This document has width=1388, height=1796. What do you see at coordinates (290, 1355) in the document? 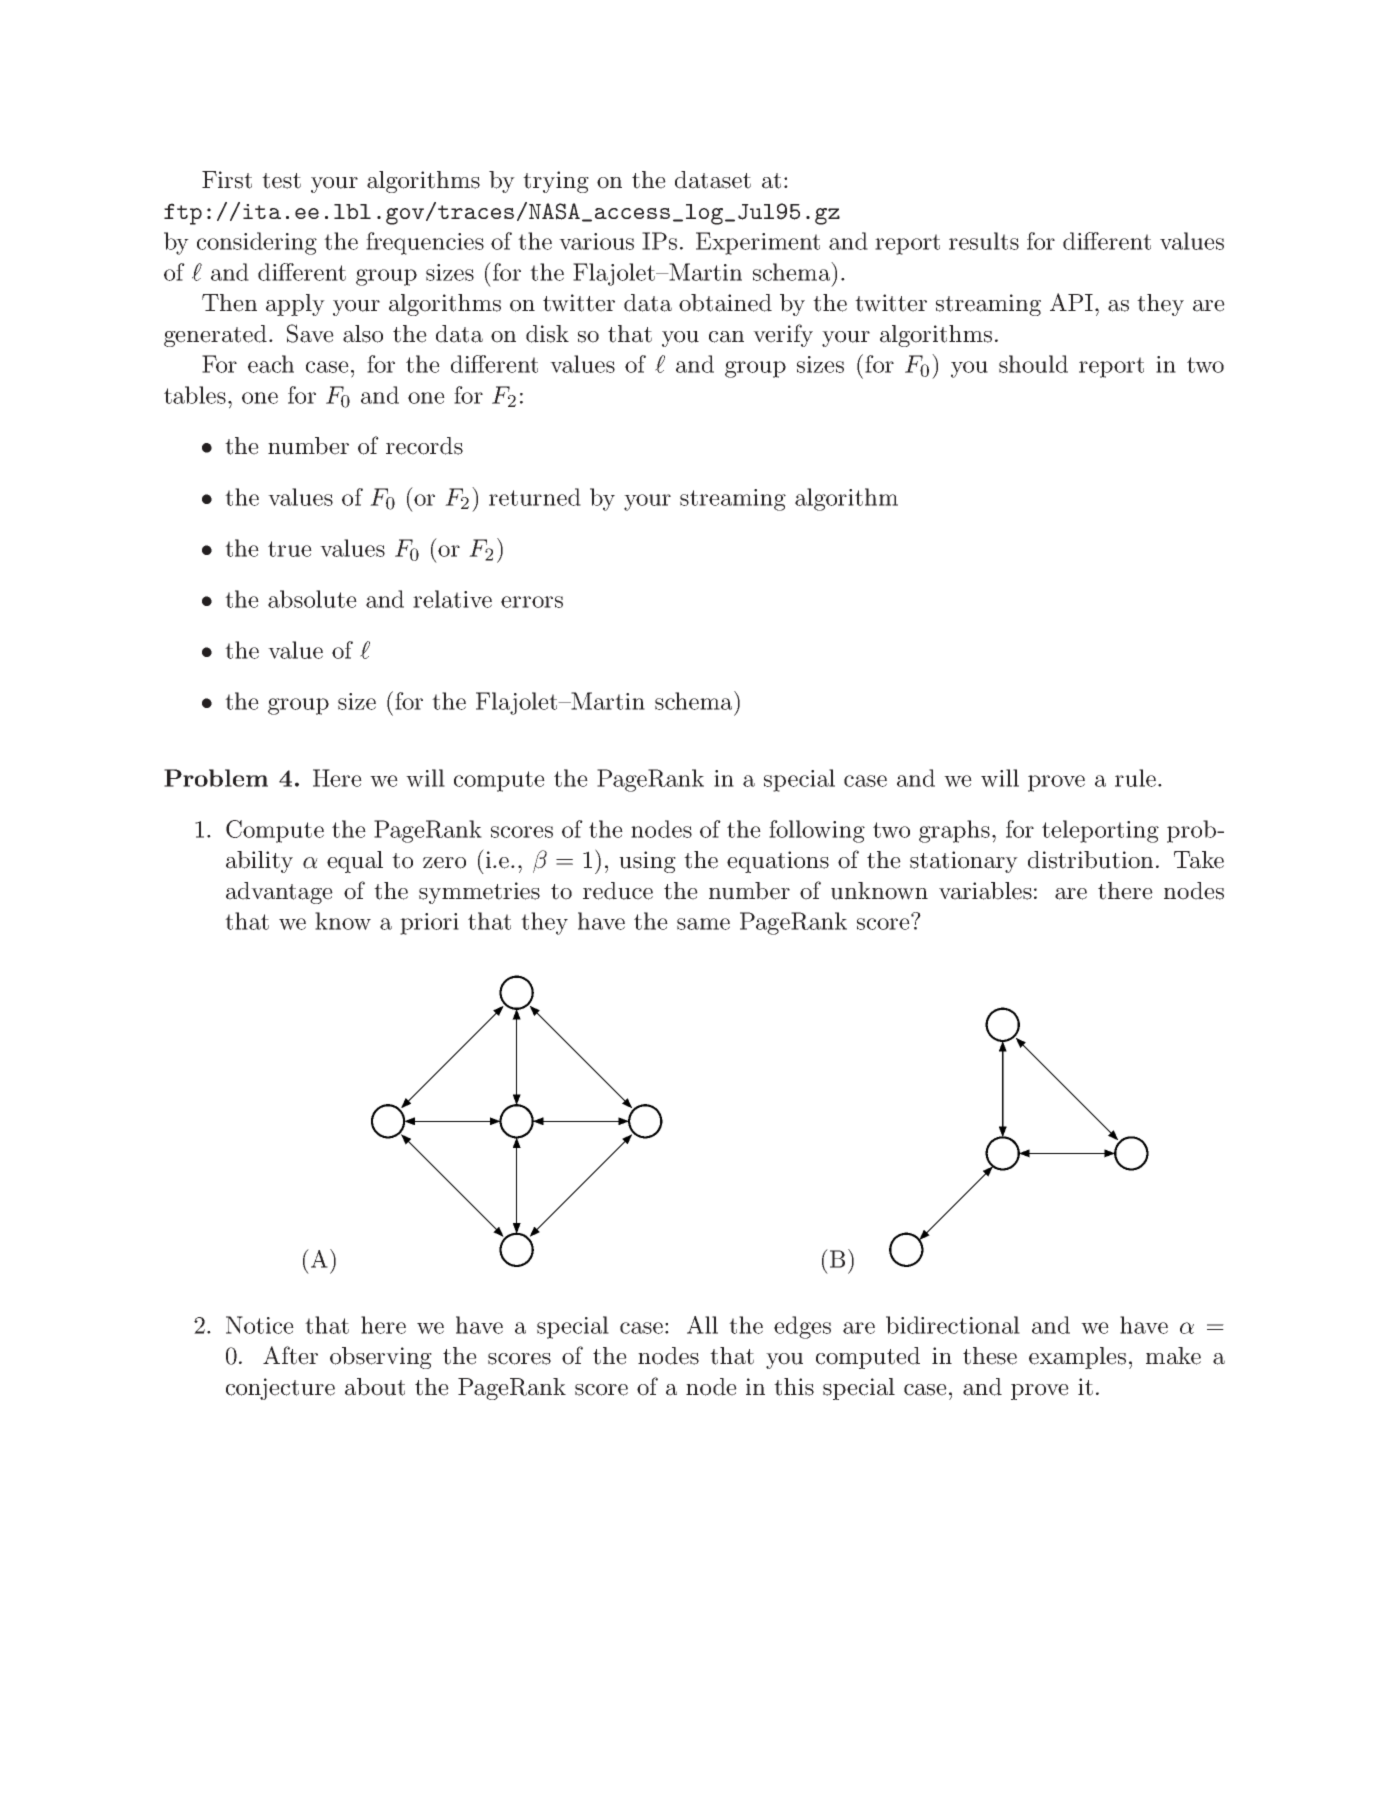
I see `After` at bounding box center [290, 1355].
